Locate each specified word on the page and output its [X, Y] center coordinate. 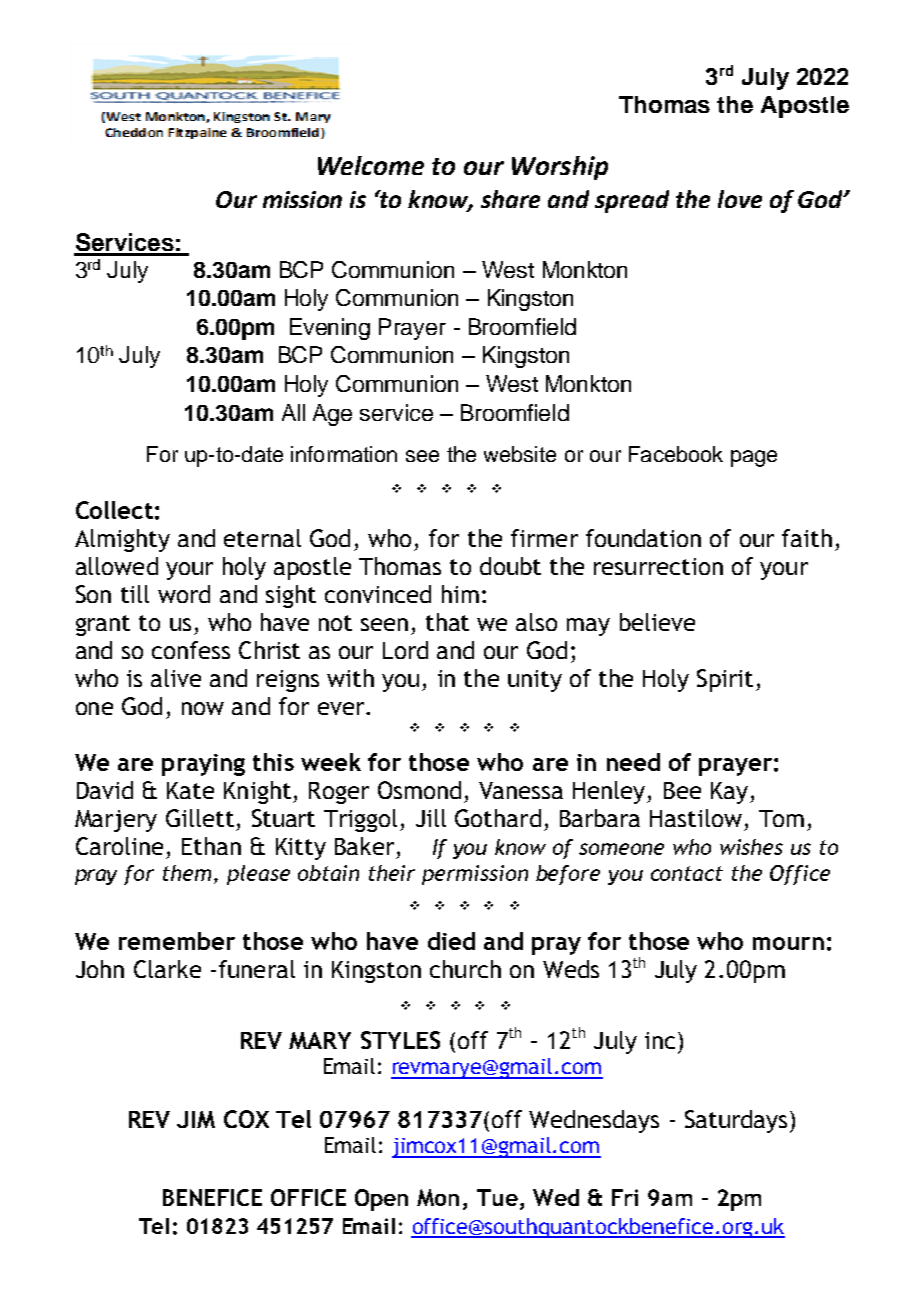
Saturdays [736, 1121]
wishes [751, 847]
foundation [643, 538]
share [510, 199]
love [740, 199]
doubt [510, 566]
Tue [497, 1197]
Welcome [371, 165]
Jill [431, 818]
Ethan [211, 846]
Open [381, 1200]
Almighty [122, 540]
